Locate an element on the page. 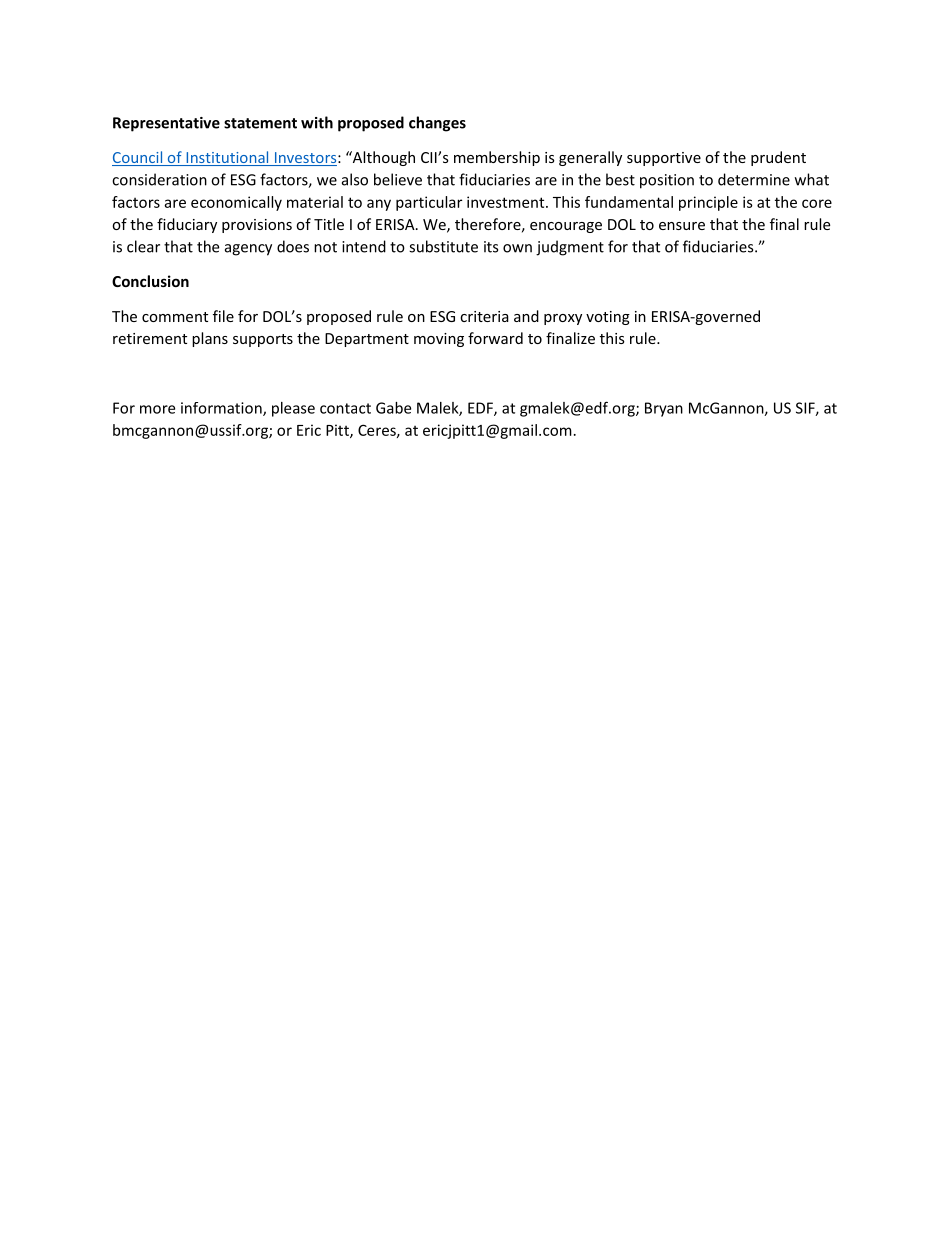 The width and height of the document is (952, 1233). its is located at coordinates (491, 247).
